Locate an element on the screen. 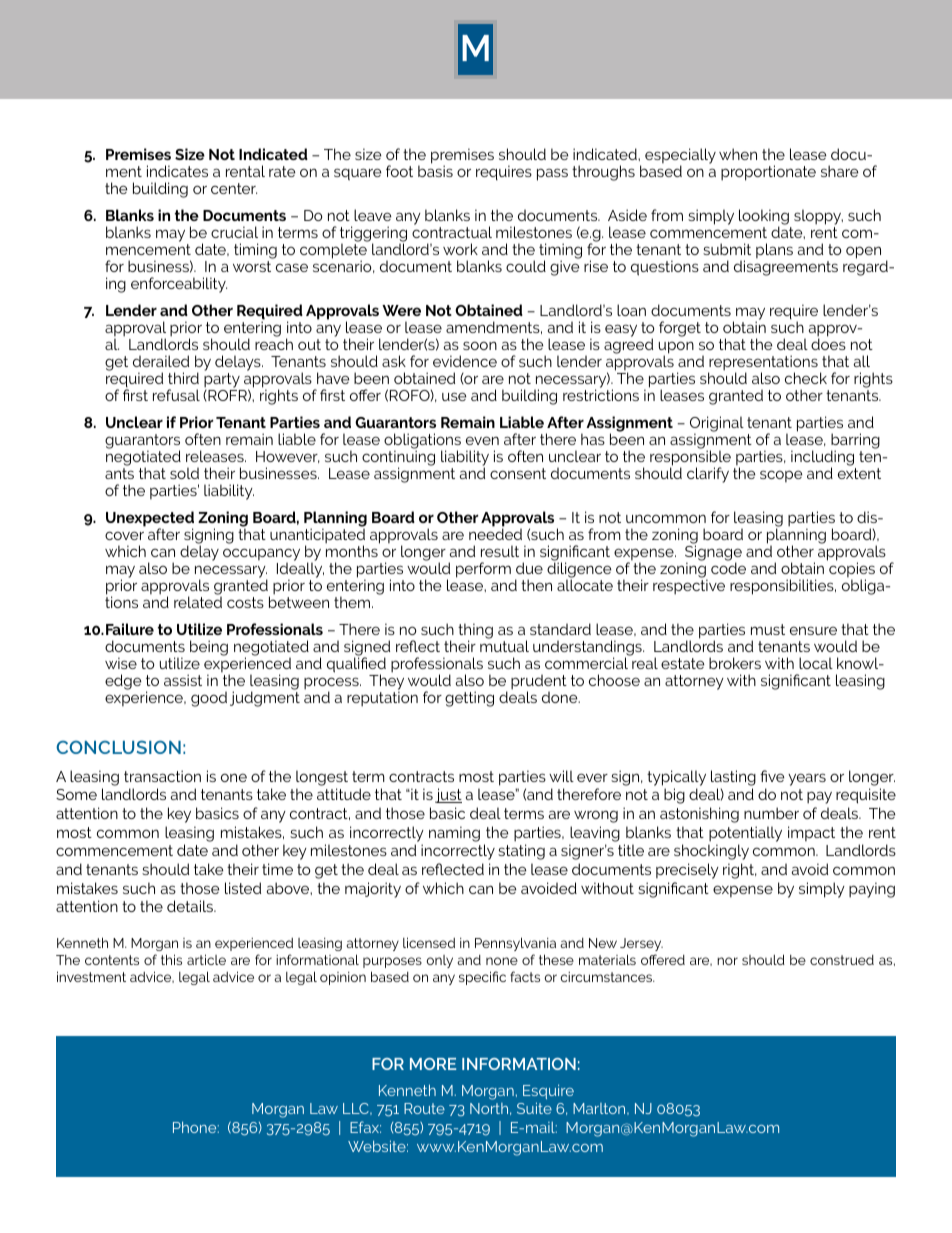 The width and height of the screenshot is (952, 1233). center is located at coordinates (234, 188).
